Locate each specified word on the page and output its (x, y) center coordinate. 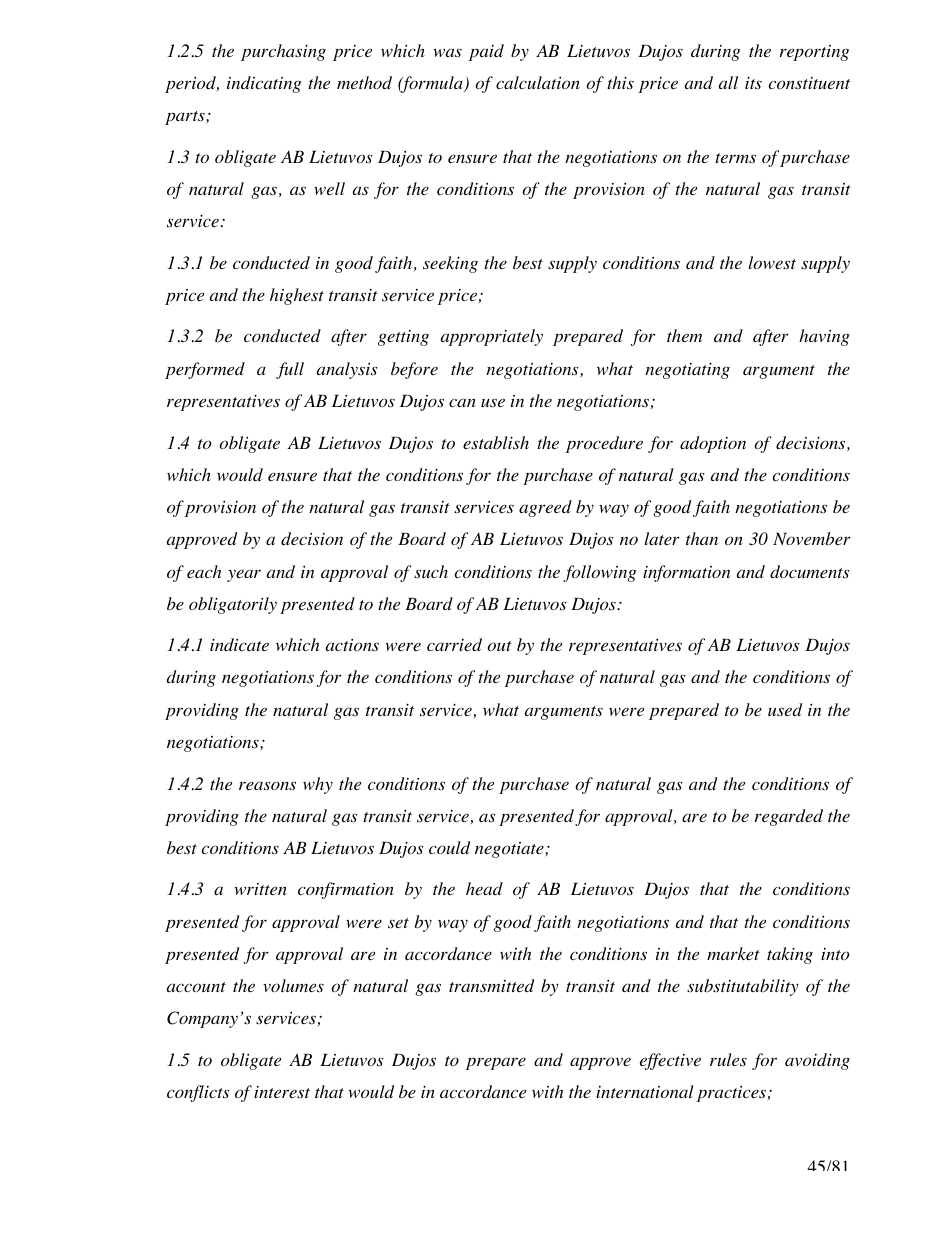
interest (282, 1092)
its (753, 83)
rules (728, 1060)
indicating (264, 84)
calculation (538, 82)
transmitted (491, 986)
